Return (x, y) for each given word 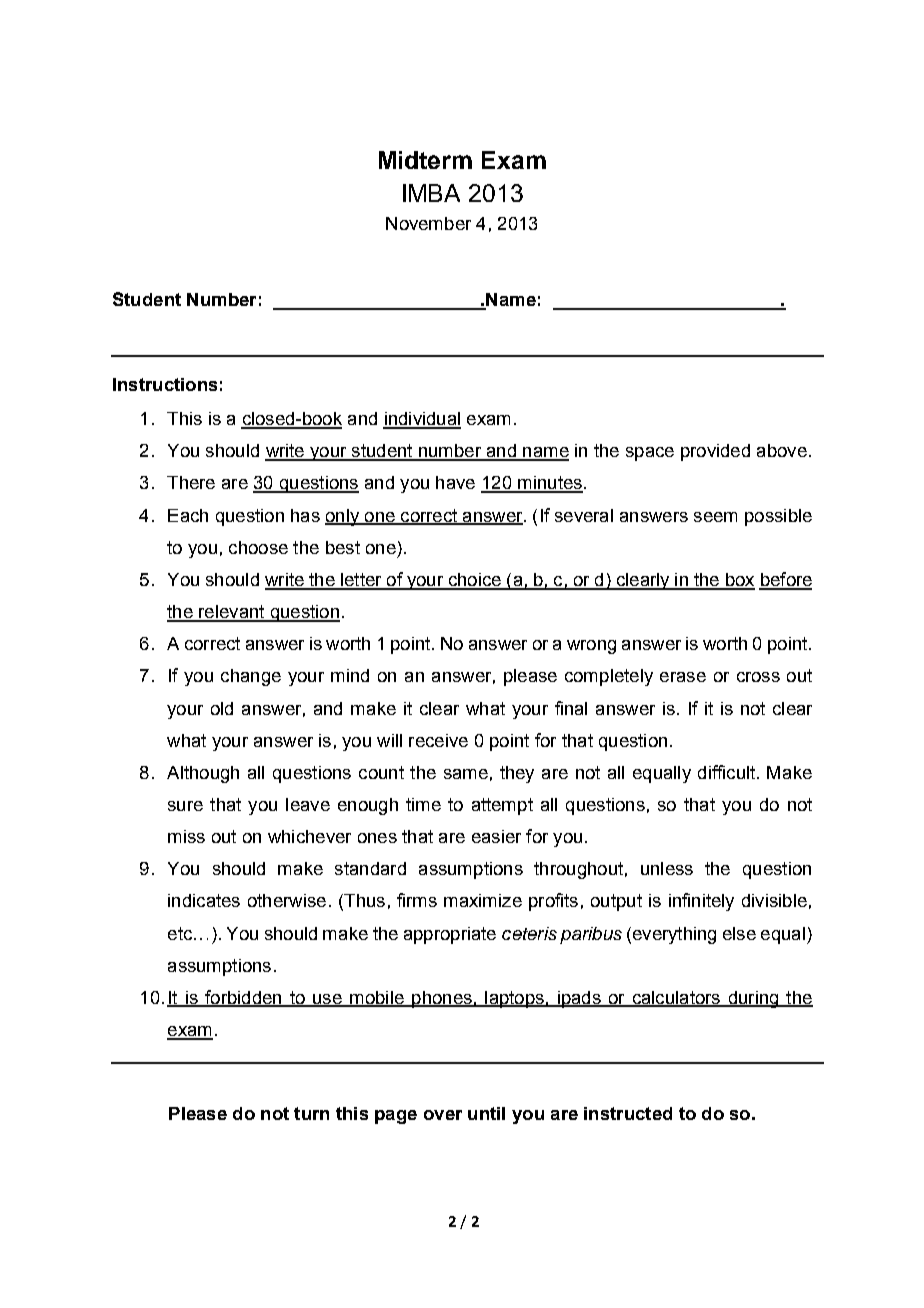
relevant (232, 613)
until (486, 1113)
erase (683, 677)
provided (715, 452)
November (428, 223)
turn (311, 1113)
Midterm (425, 160)
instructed (628, 1113)
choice (474, 581)
